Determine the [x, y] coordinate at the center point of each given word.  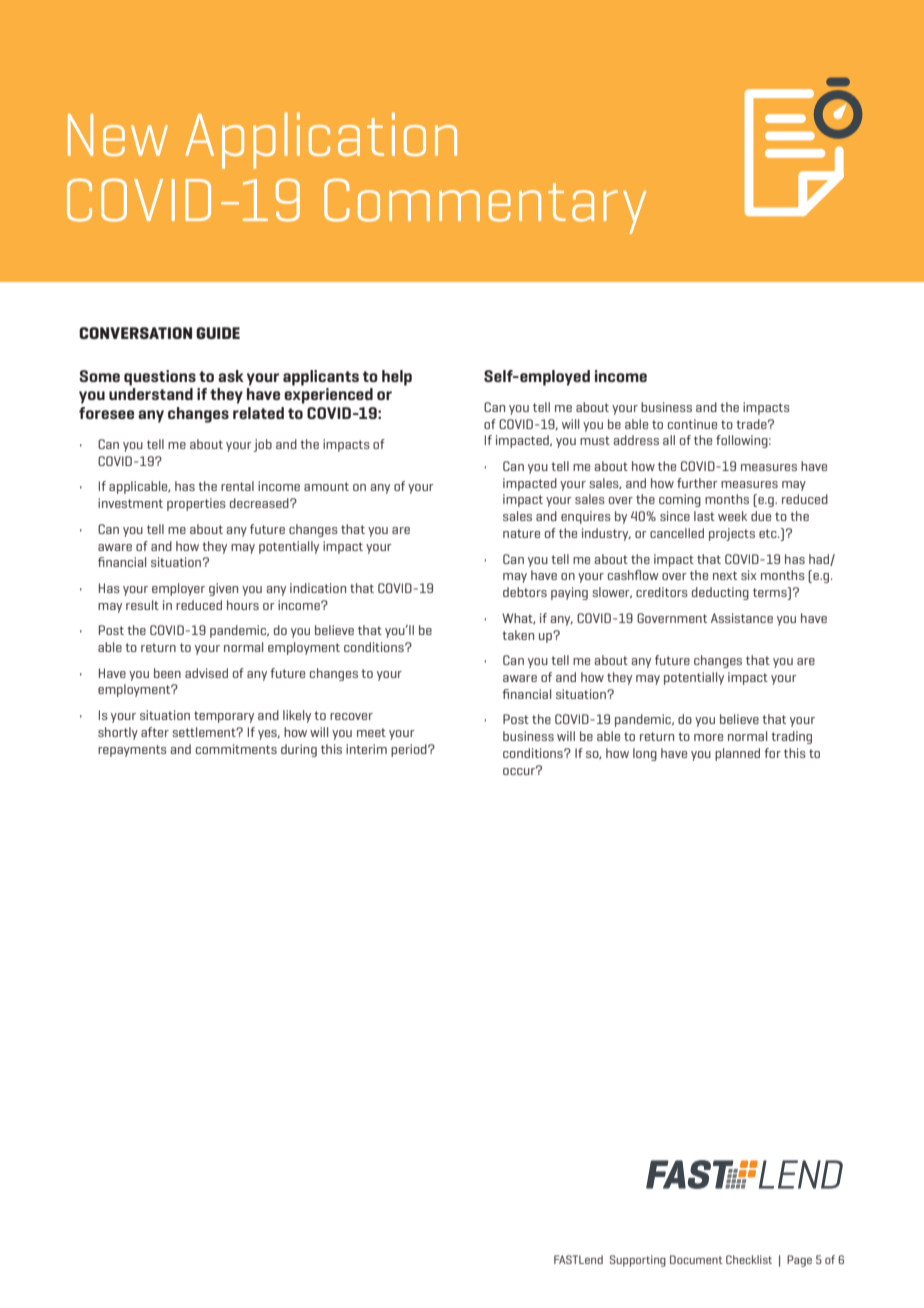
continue [692, 424]
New [118, 135]
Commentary [485, 206]
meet [371, 732]
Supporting [638, 1261]
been [167, 673]
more [708, 737]
